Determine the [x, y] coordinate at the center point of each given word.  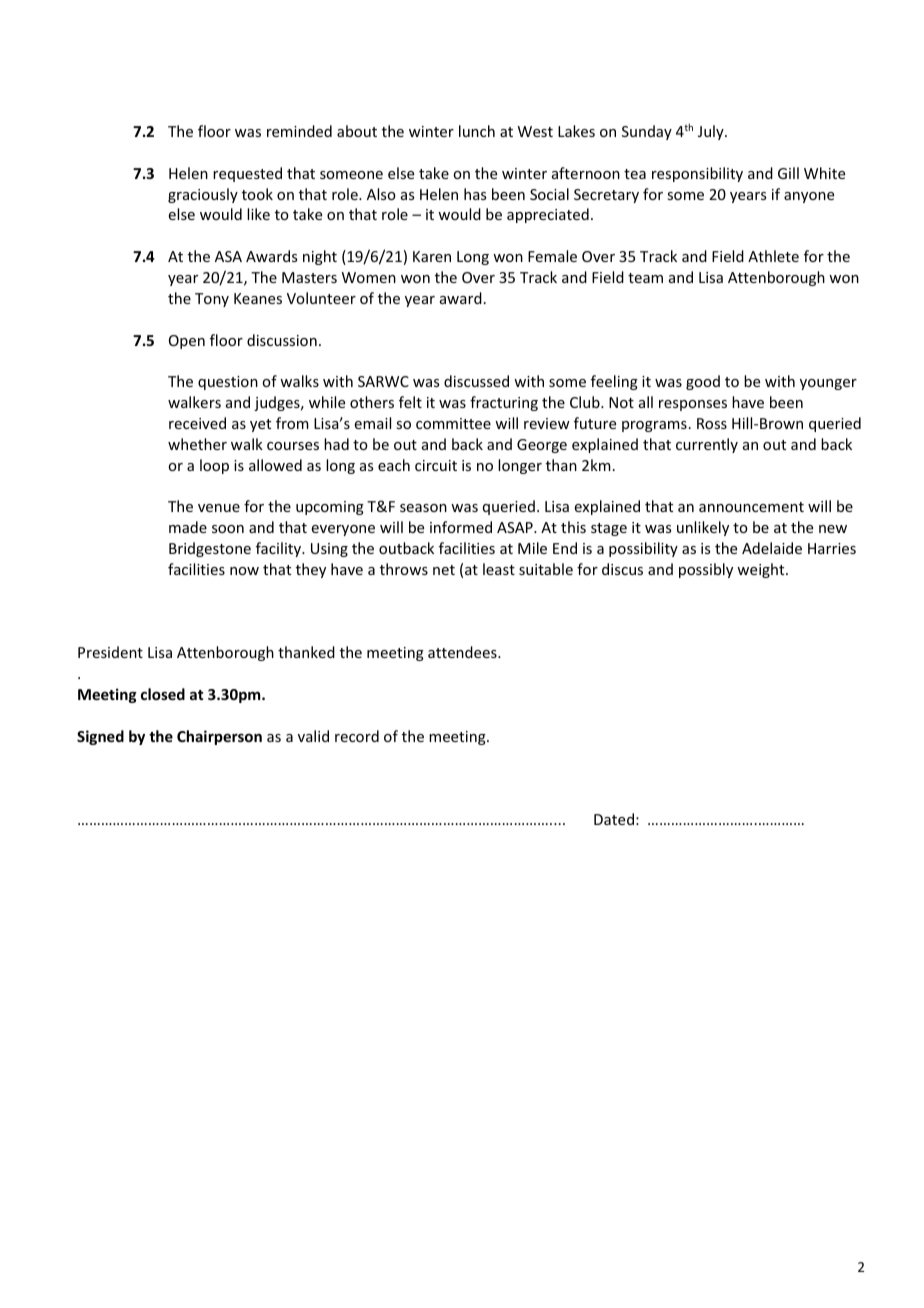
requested [247, 174]
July [712, 132]
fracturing [504, 403]
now [244, 571]
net [444, 570]
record [357, 736]
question [228, 383]
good [703, 382]
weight [762, 570]
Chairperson [219, 737]
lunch [477, 131]
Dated [614, 819]
